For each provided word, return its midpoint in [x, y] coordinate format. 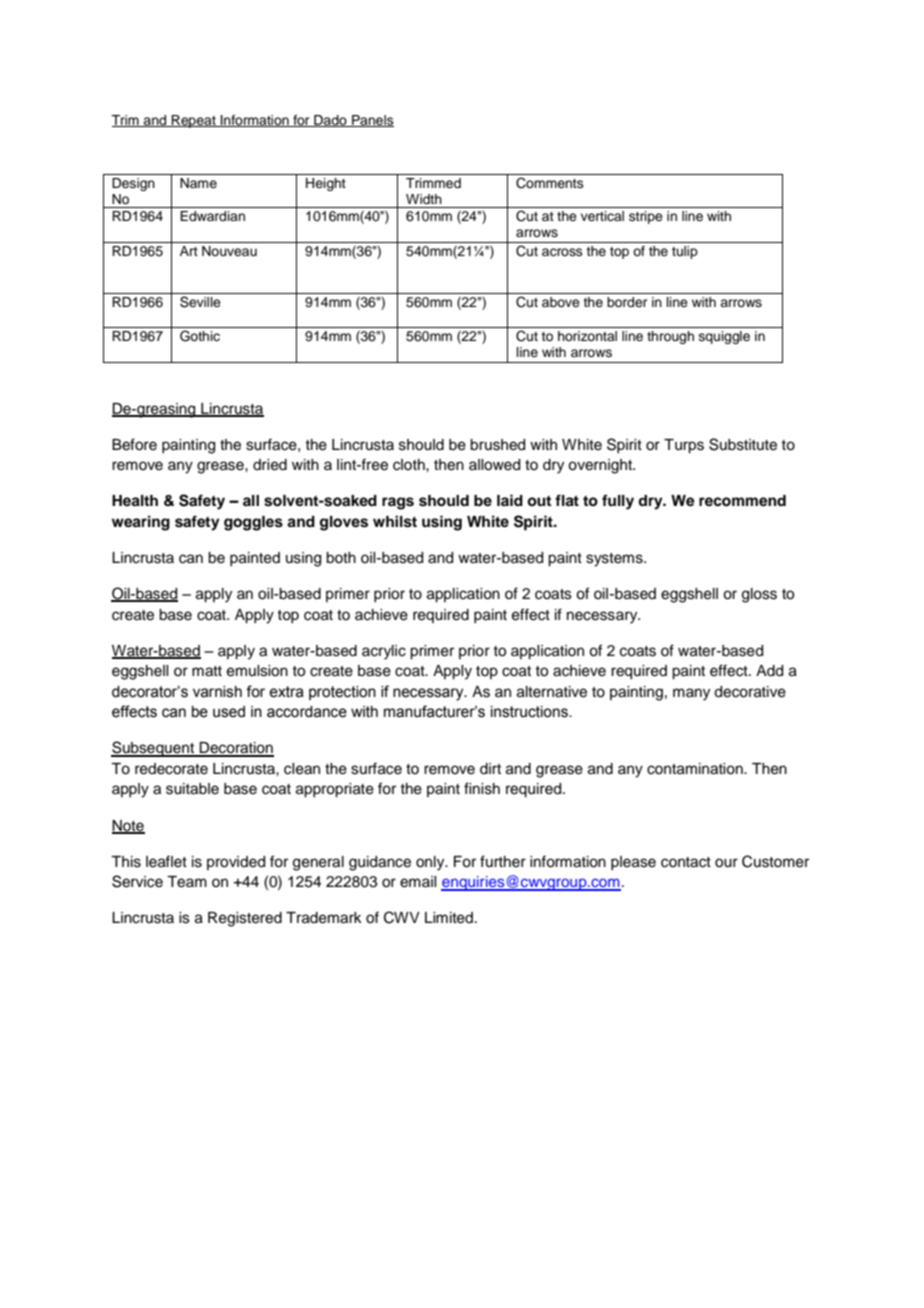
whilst [395, 521]
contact [686, 862]
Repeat [194, 121]
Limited [449, 918]
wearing [141, 523]
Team [187, 882]
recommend [742, 501]
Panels [372, 121]
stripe [646, 217]
